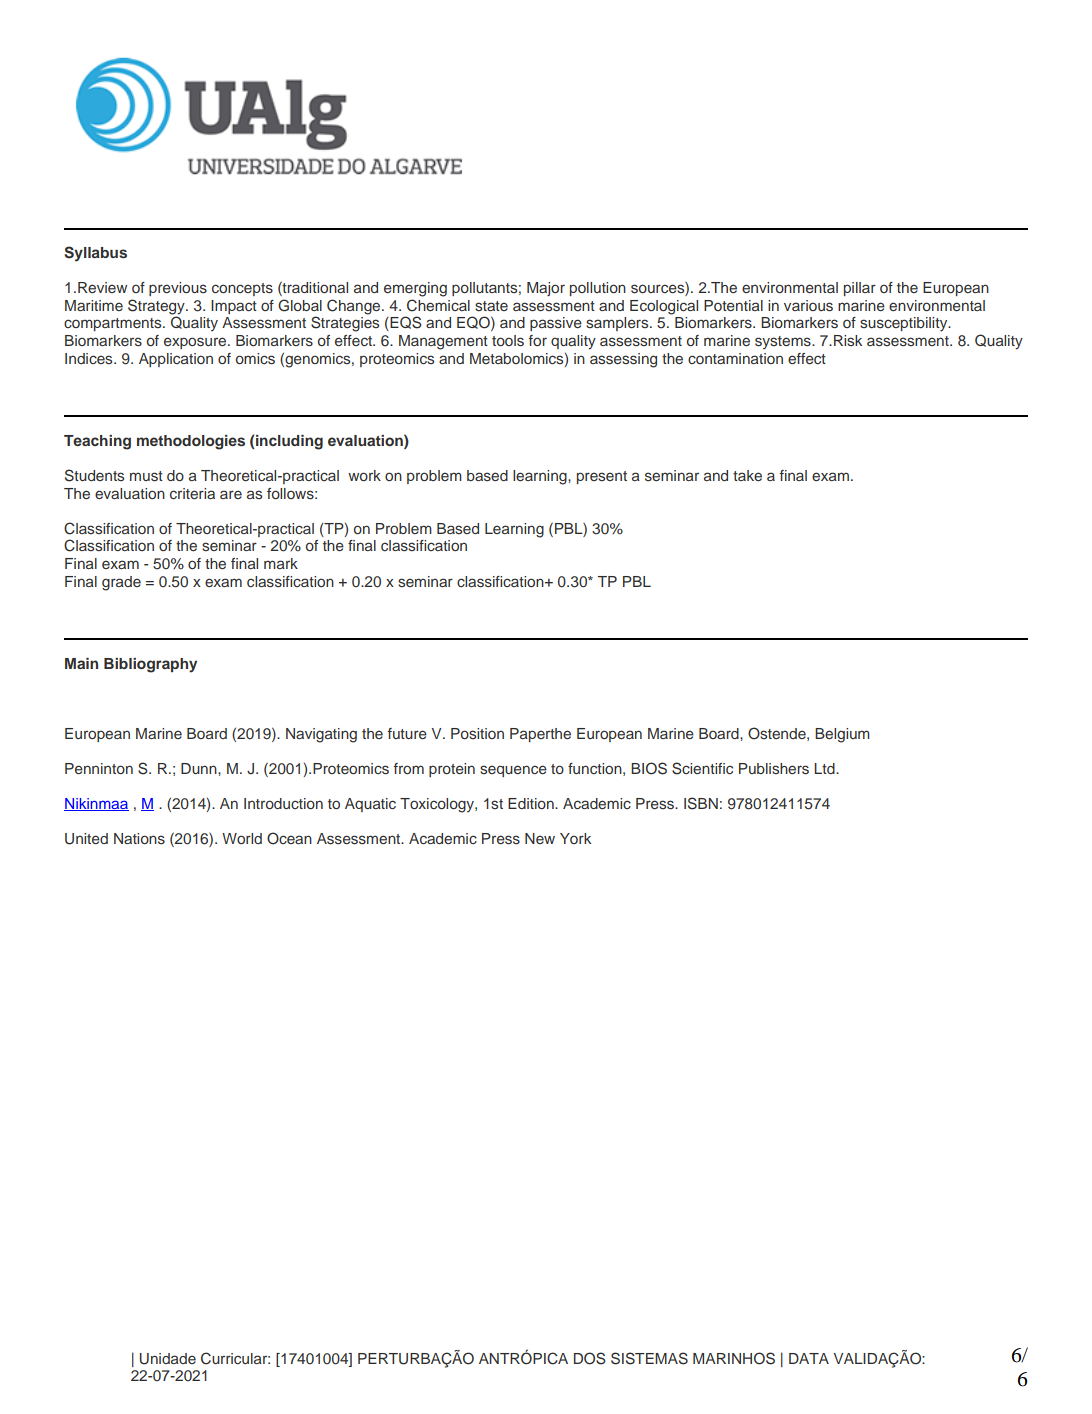  What do you see at coordinates (808, 306) in the screenshot?
I see `various` at bounding box center [808, 306].
